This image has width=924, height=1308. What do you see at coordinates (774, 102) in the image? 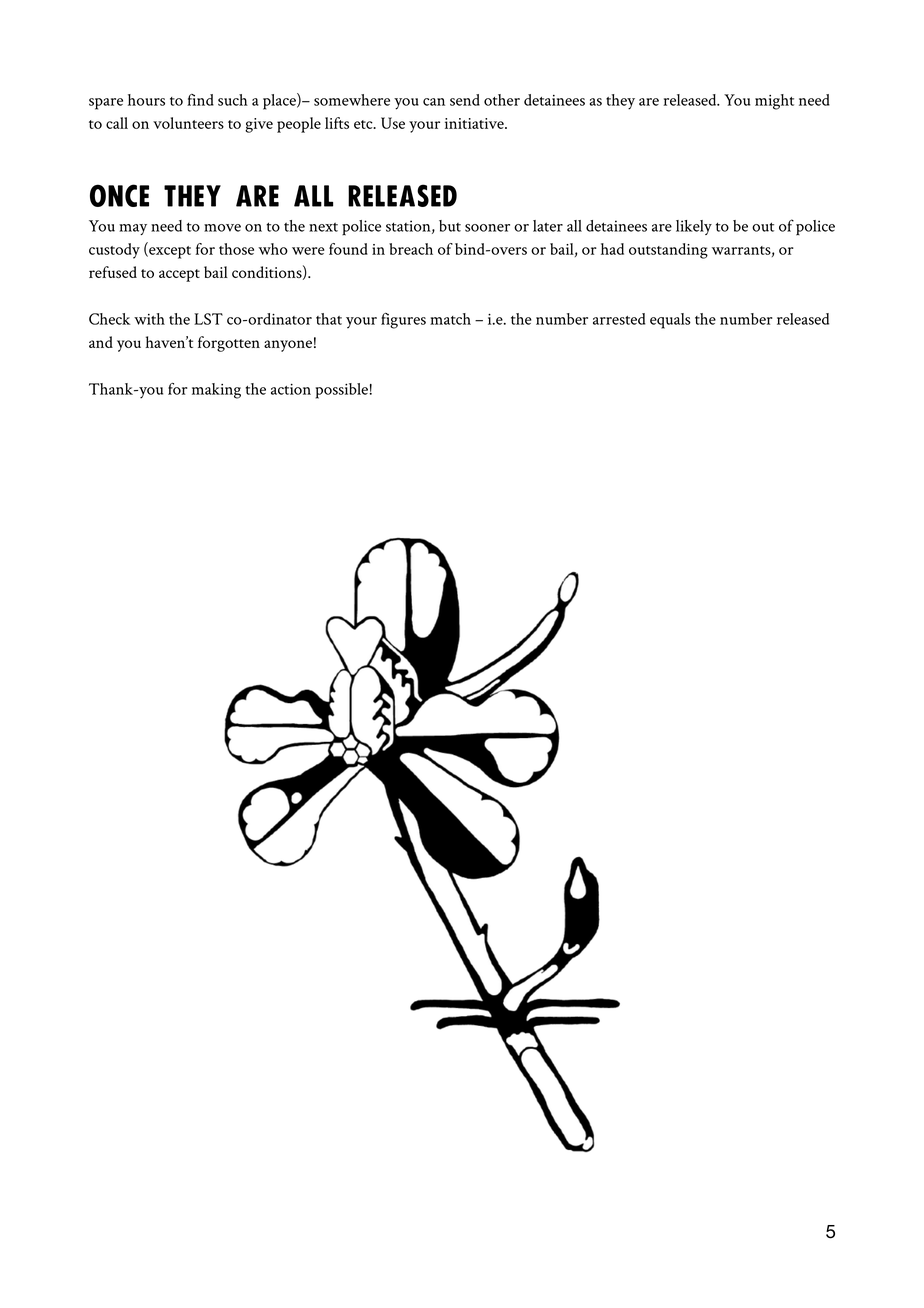
I see `might` at bounding box center [774, 102].
